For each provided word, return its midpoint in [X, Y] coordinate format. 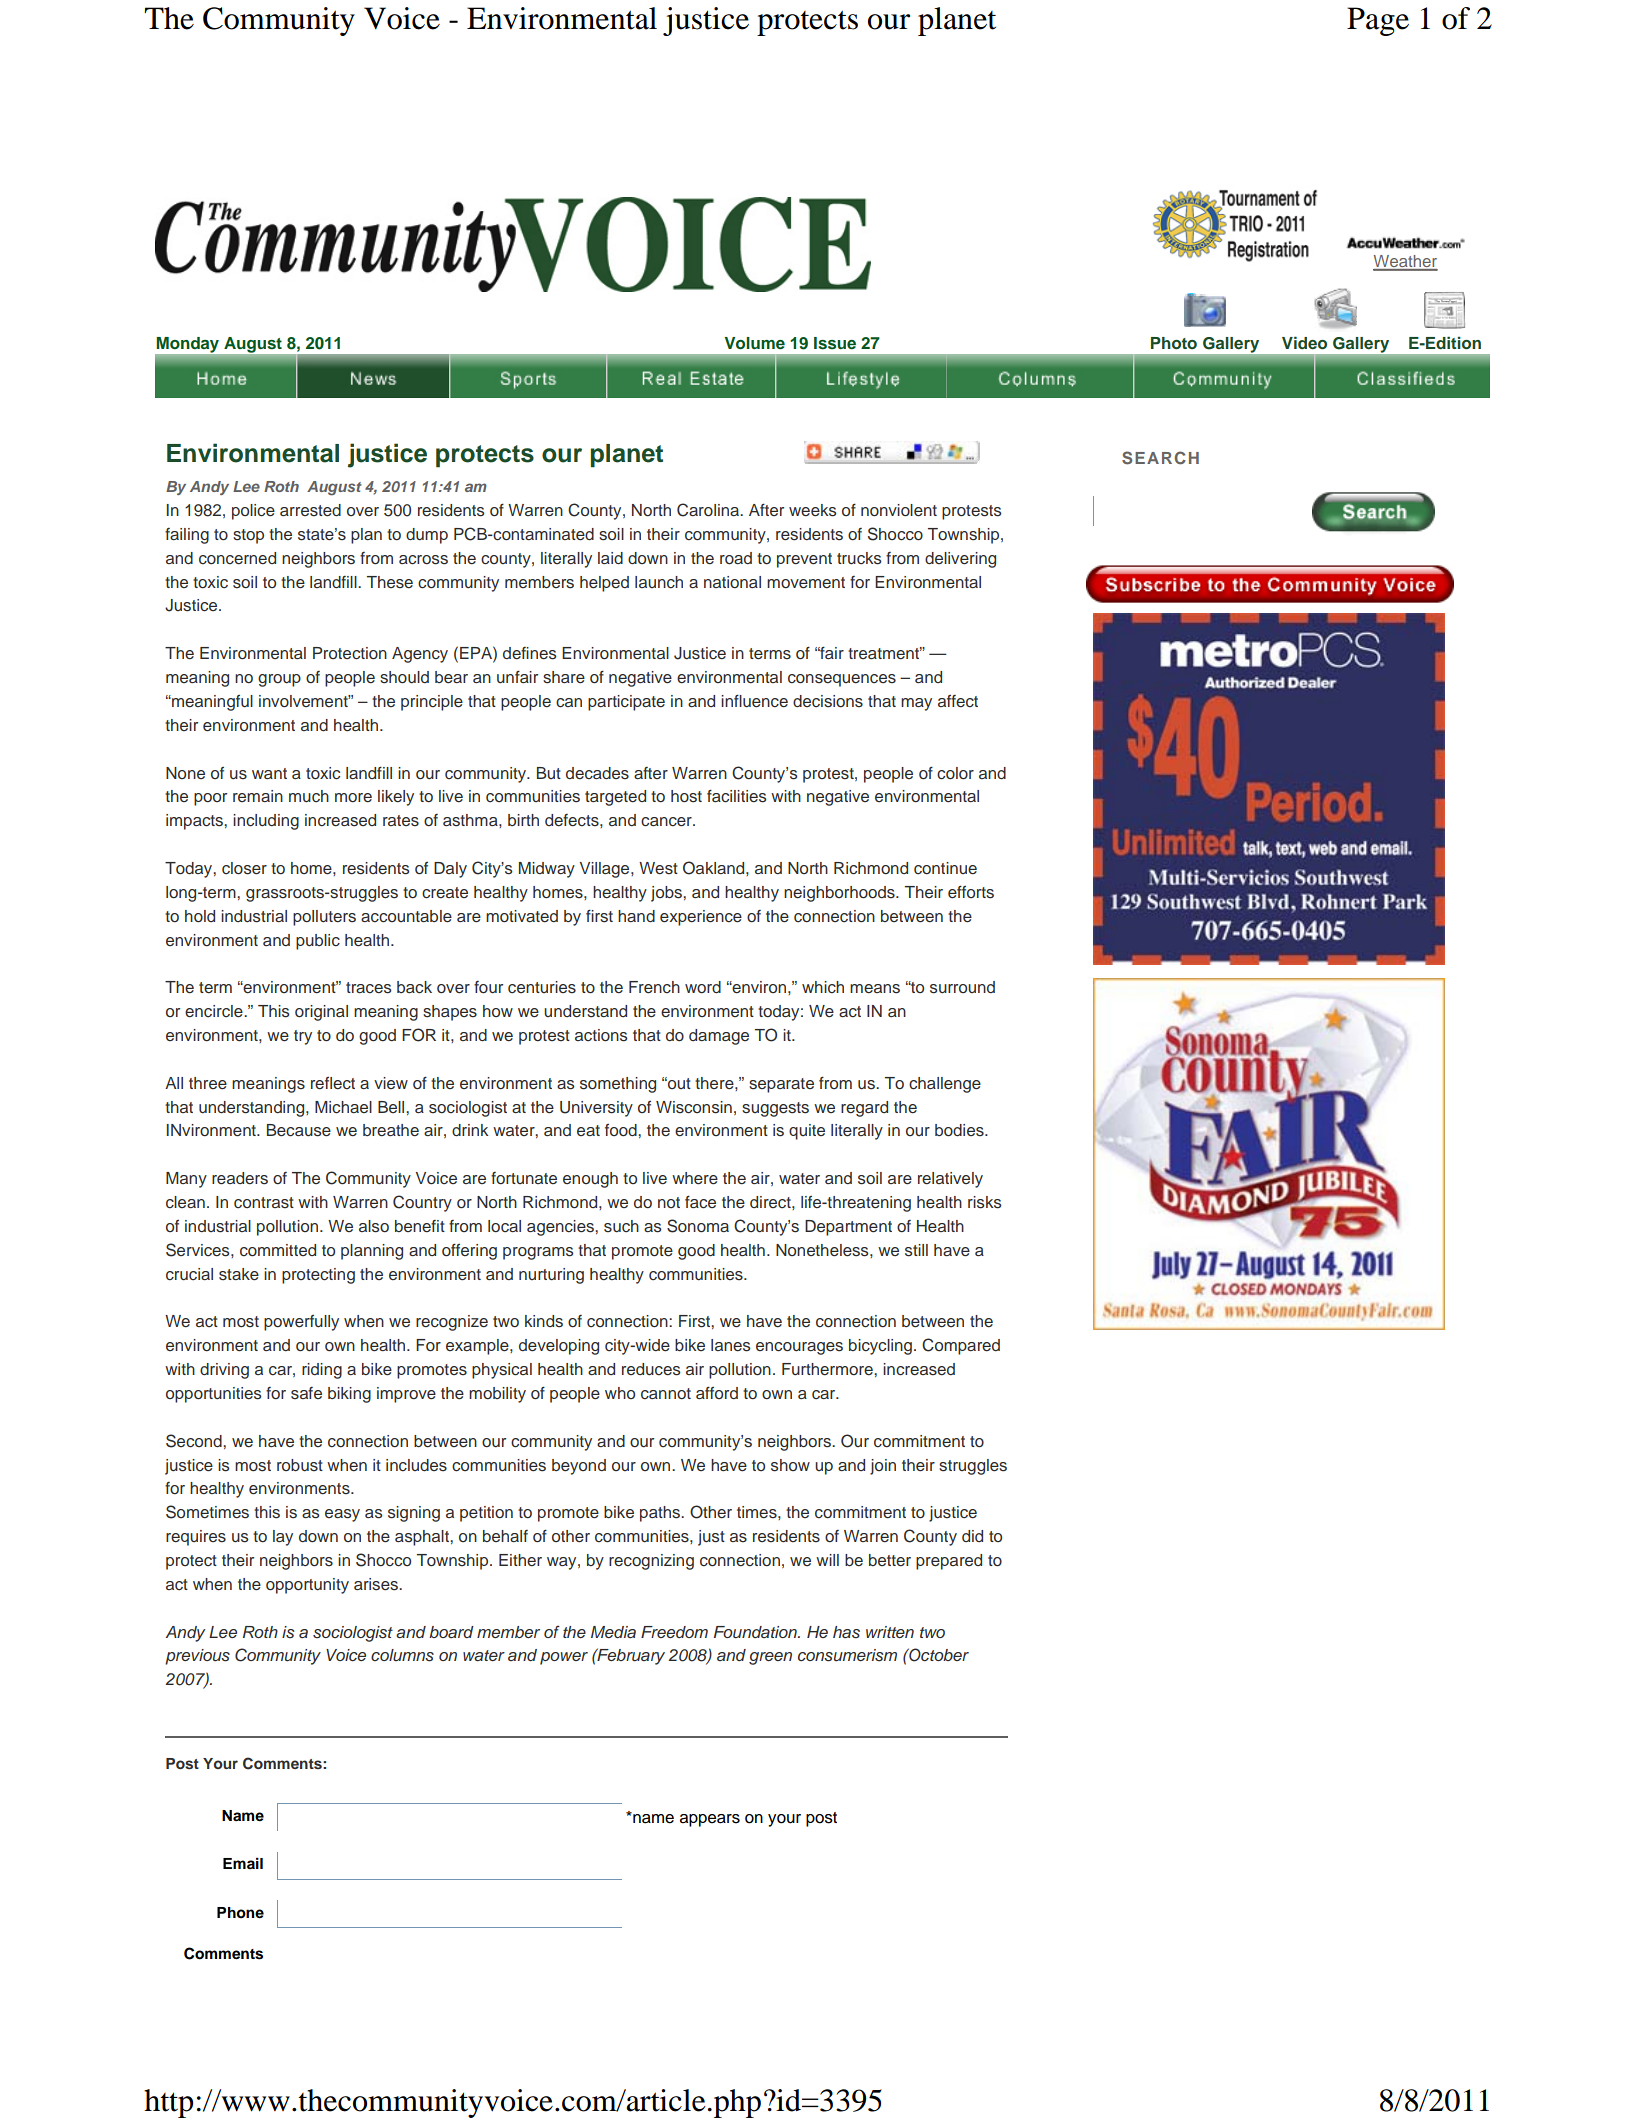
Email [243, 1863]
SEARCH [1160, 458]
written [890, 1632]
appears [710, 1820]
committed [278, 1250]
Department [848, 1228]
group [279, 680]
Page [1378, 21]
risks [984, 1202]
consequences [842, 680]
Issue [835, 343]
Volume [754, 343]
